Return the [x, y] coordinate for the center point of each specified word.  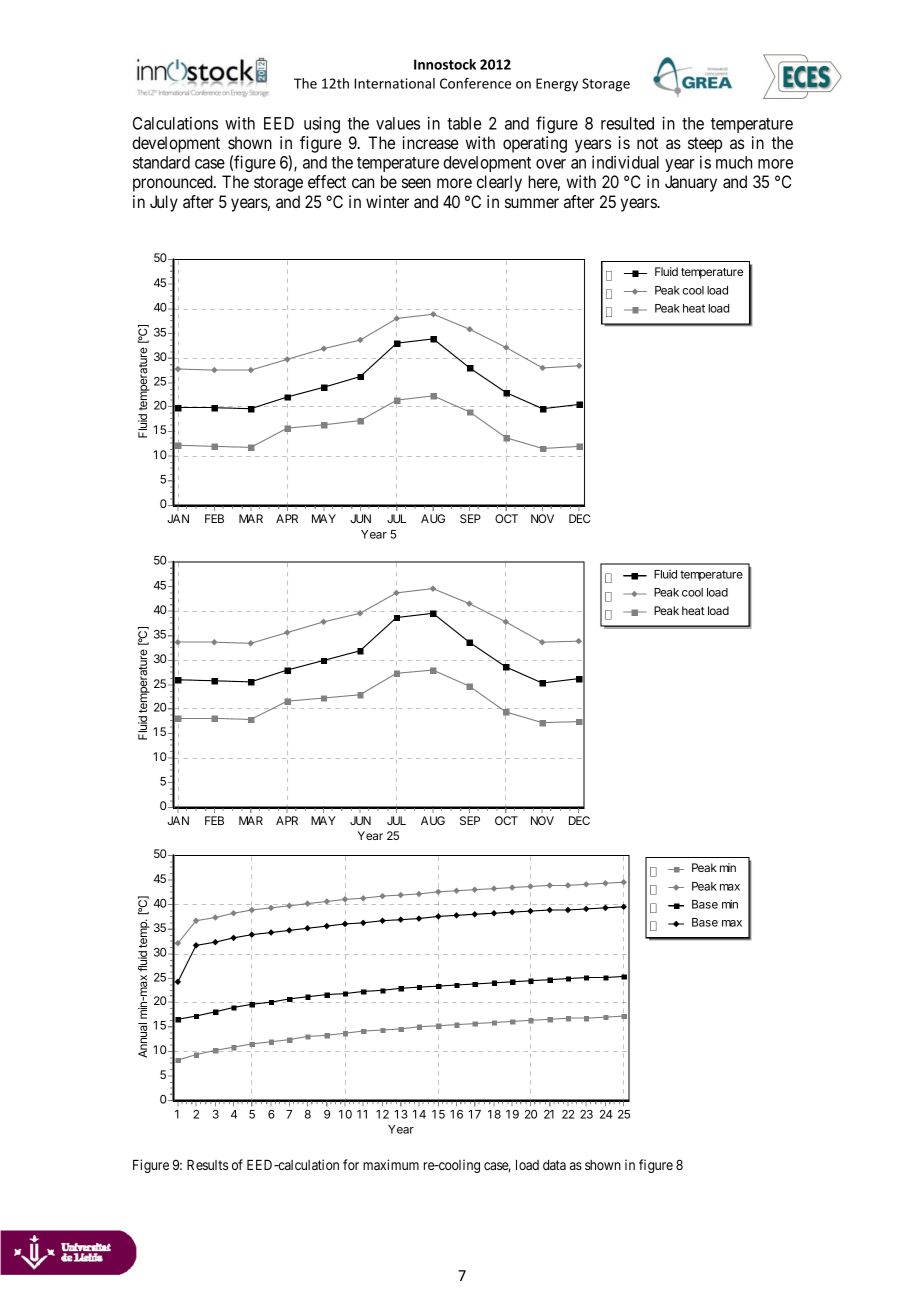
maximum [391, 1164]
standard [161, 162]
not [647, 143]
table [464, 123]
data [554, 1165]
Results [207, 1165]
